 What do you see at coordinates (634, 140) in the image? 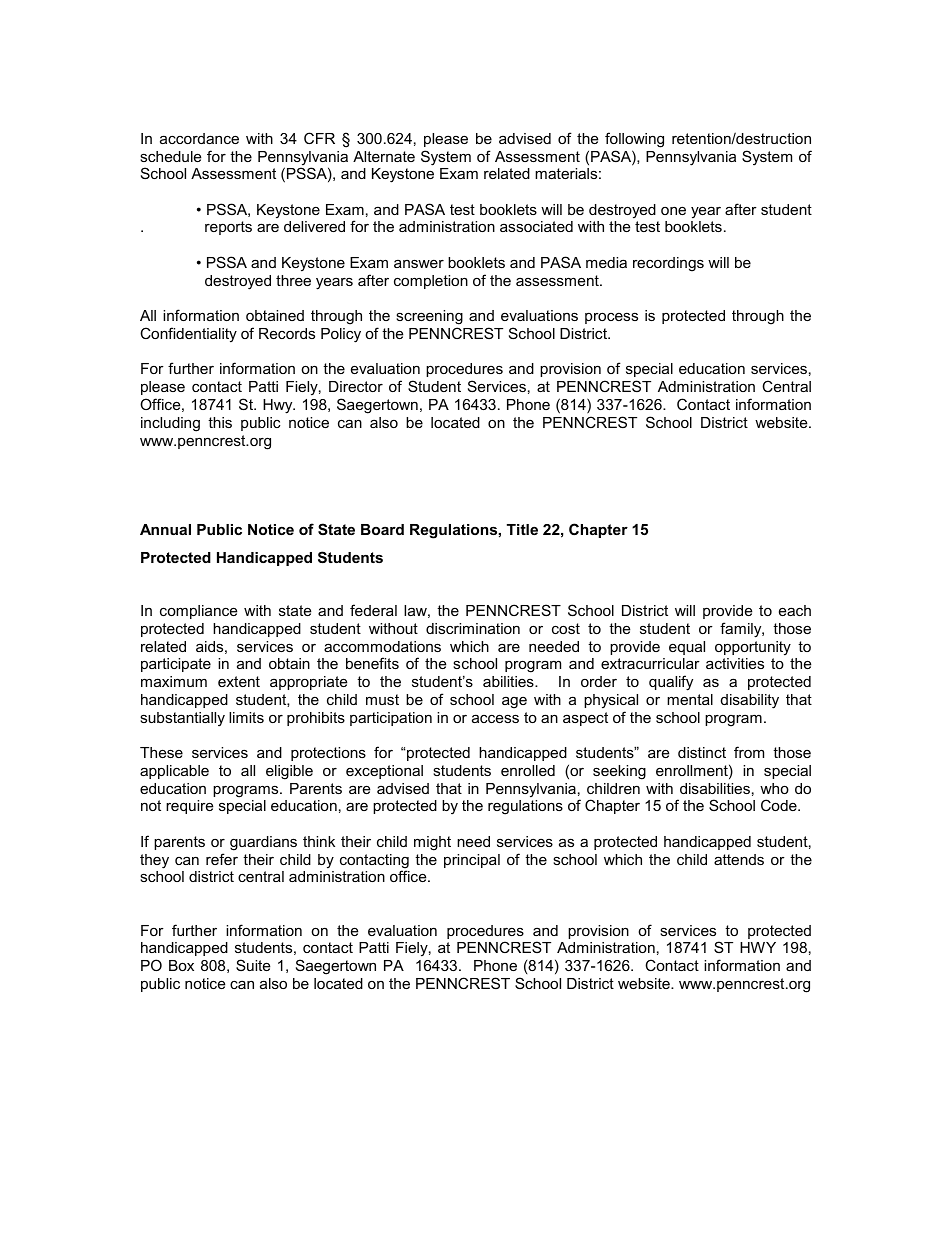
I see `following` at bounding box center [634, 140].
